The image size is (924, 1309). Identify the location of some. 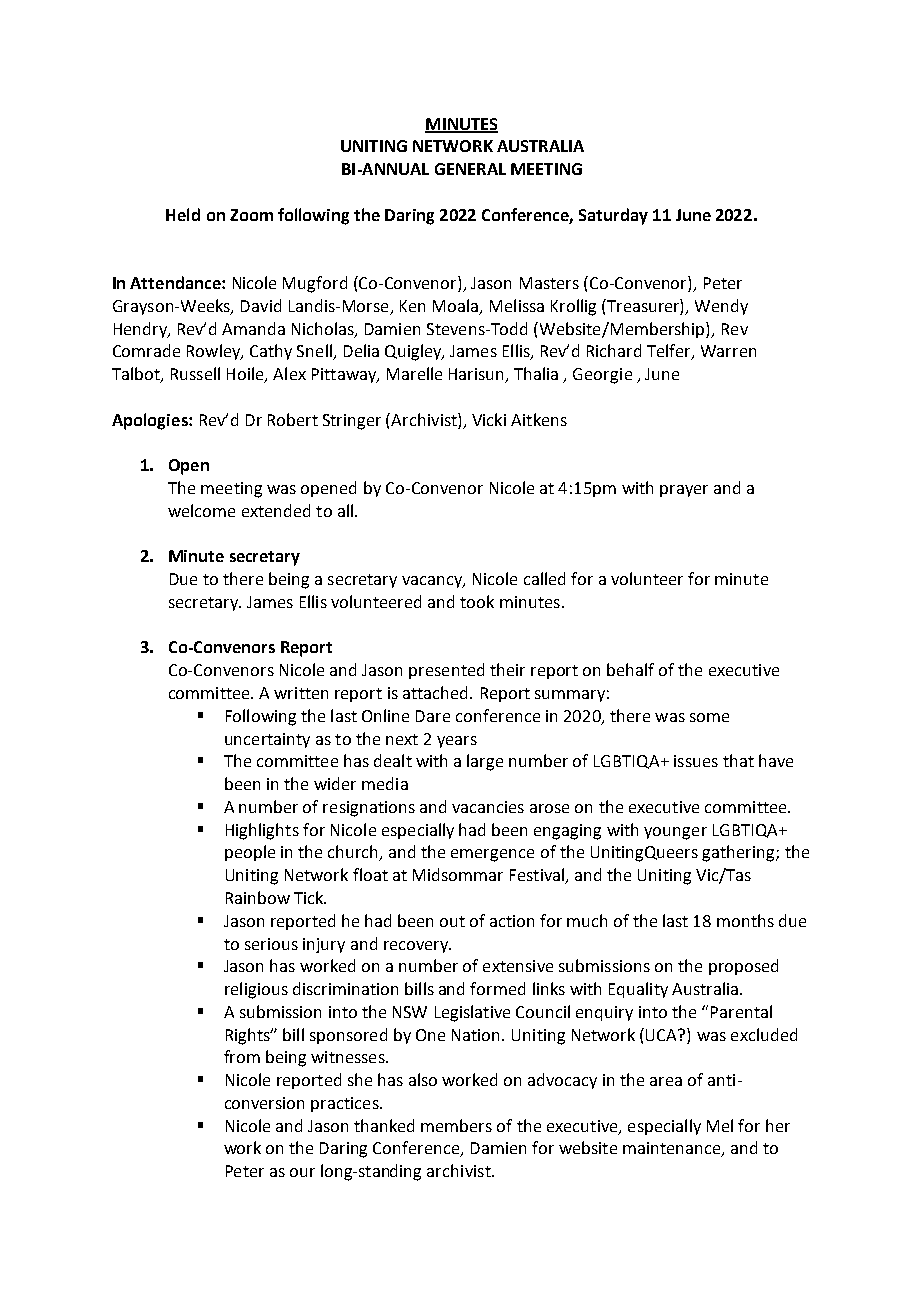
(709, 717).
